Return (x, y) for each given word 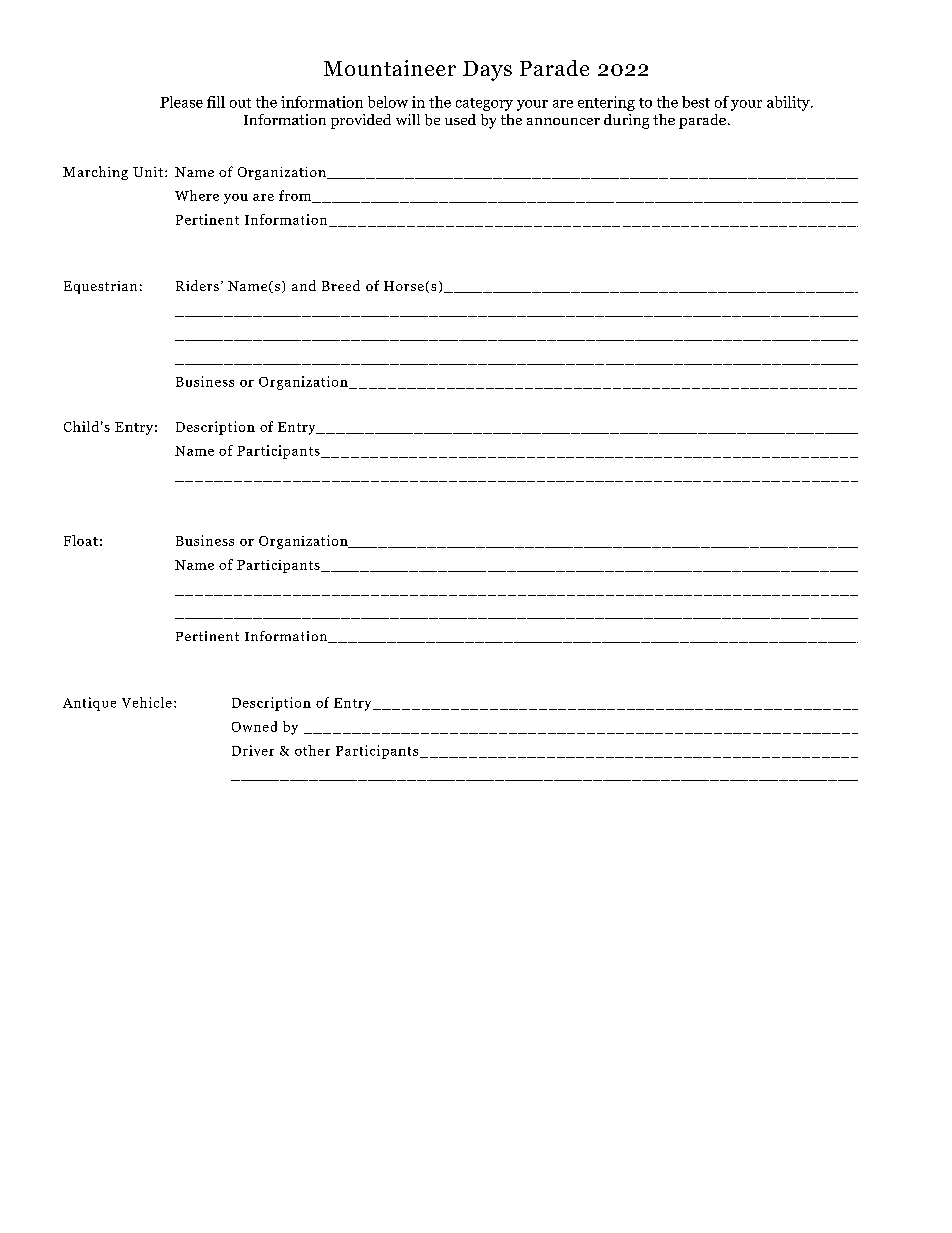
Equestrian (100, 287)
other (312, 750)
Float (81, 540)
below (388, 102)
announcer (563, 121)
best (696, 102)
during (626, 121)
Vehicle (147, 702)
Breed (341, 285)
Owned (254, 726)
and (304, 285)
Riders (197, 285)
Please (181, 102)
